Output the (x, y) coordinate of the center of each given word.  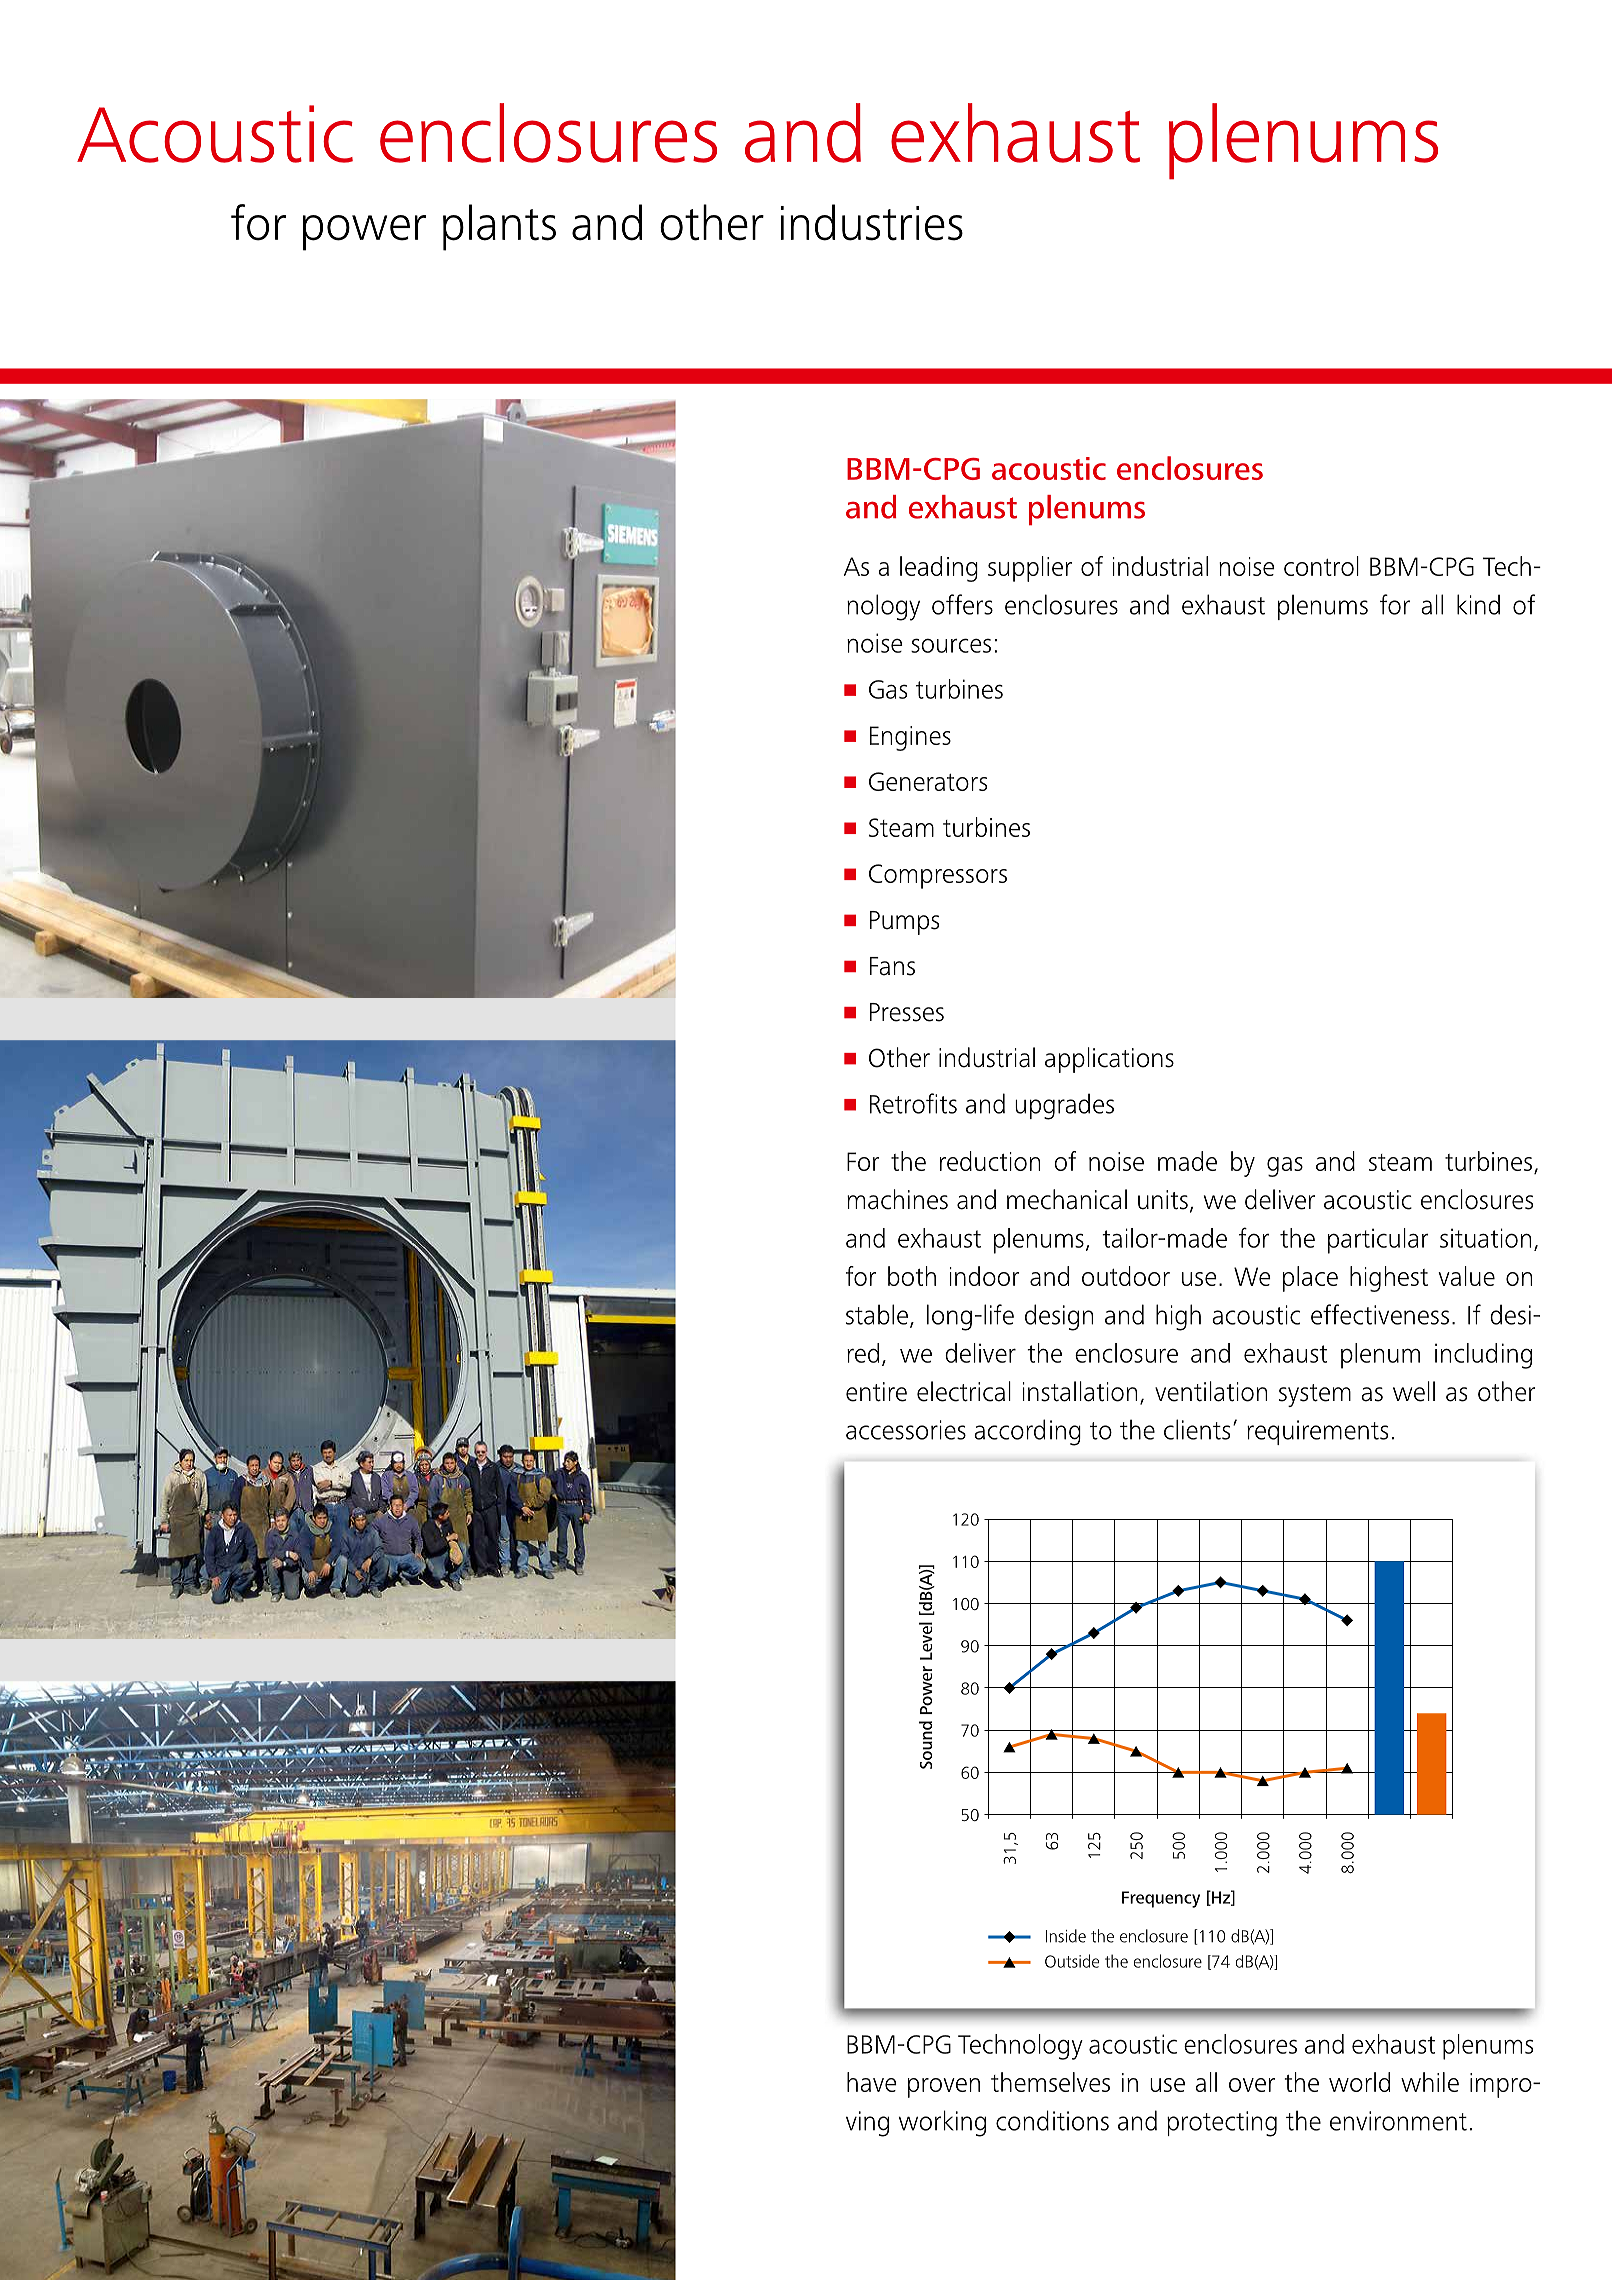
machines (897, 1199)
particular (1378, 1241)
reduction (990, 1161)
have (872, 2082)
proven (944, 2088)
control (1321, 566)
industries (872, 222)
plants (499, 227)
